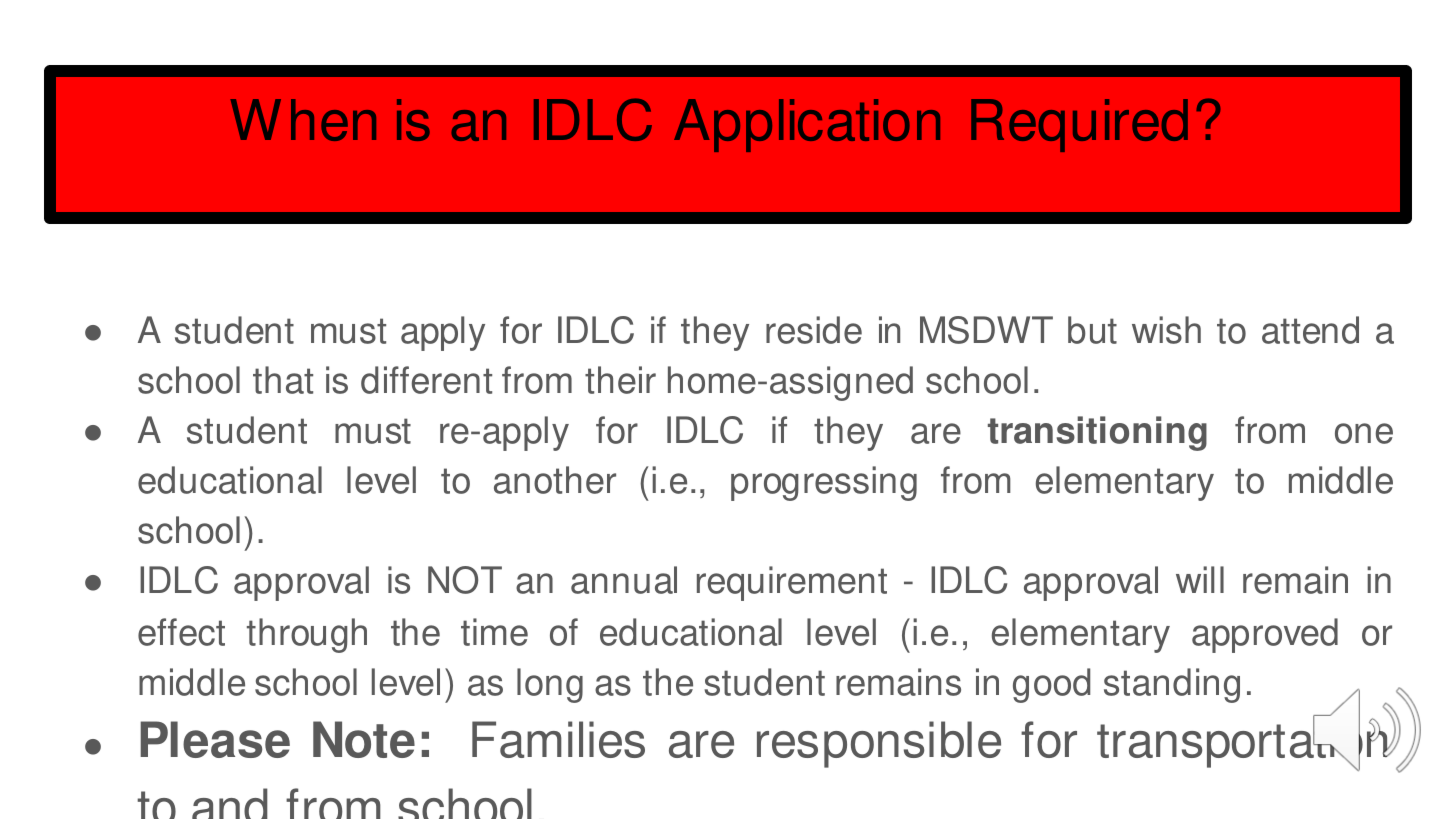 Image resolution: width=1456 pixels, height=819 pixels. Describe the element at coordinates (824, 483) in the screenshot. I see `progressing` at that location.
